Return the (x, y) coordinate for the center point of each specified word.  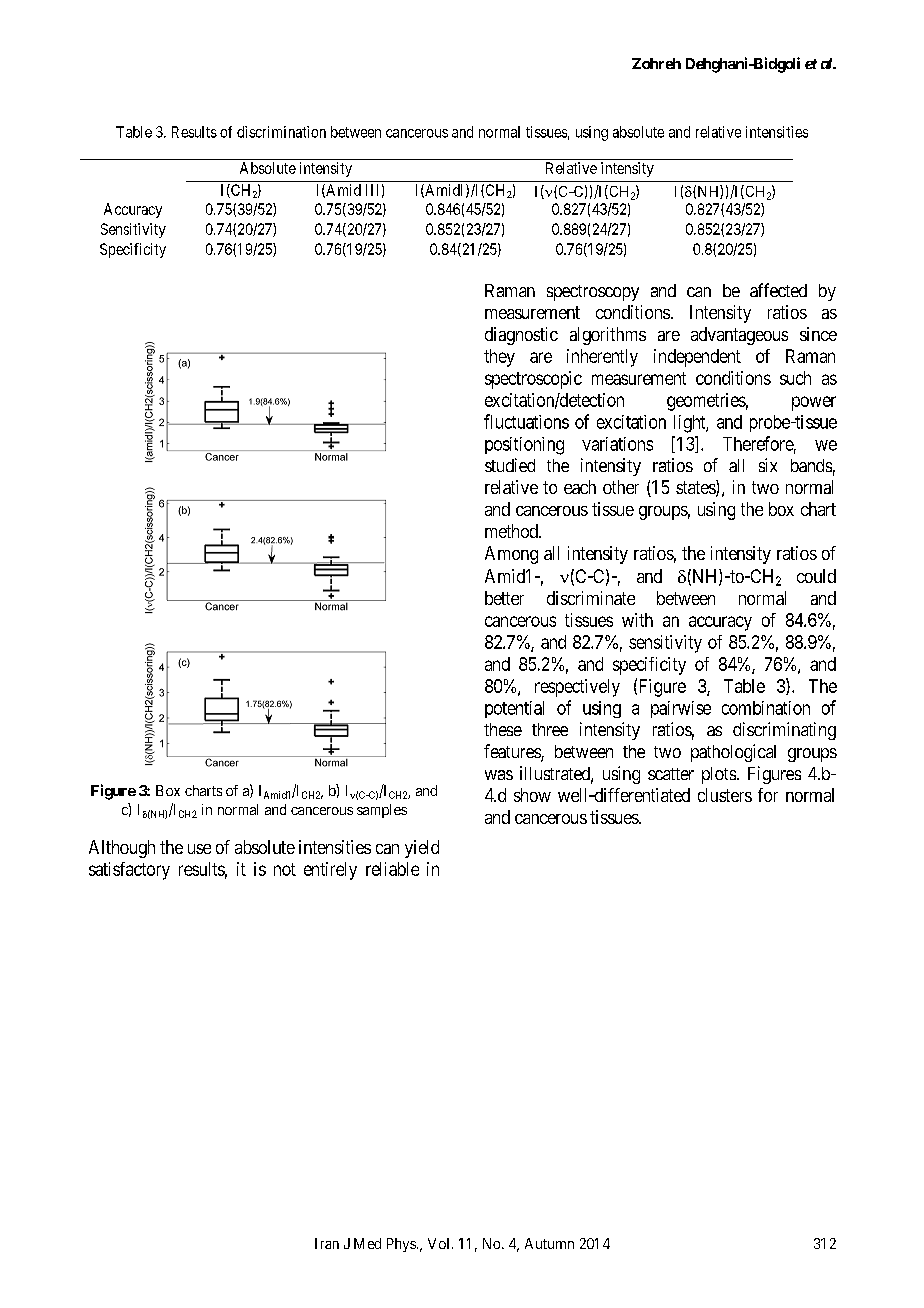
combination (766, 708)
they (499, 358)
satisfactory (129, 871)
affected (778, 290)
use (199, 849)
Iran (327, 1243)
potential (514, 709)
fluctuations (526, 421)
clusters (725, 795)
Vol (440, 1243)
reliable (392, 869)
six (768, 465)
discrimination (281, 132)
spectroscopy (593, 293)
